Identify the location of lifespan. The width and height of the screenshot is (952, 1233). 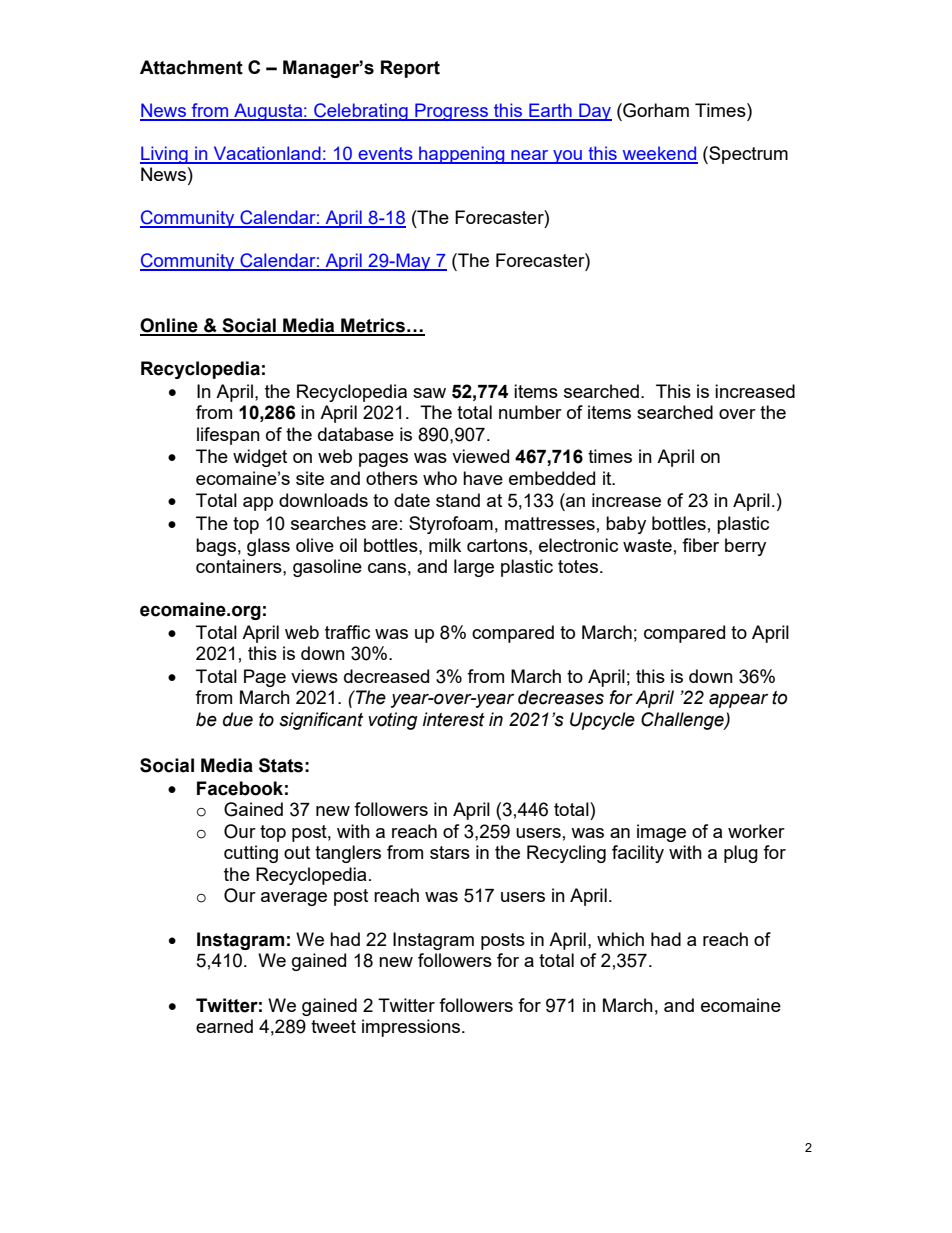
(228, 436).
